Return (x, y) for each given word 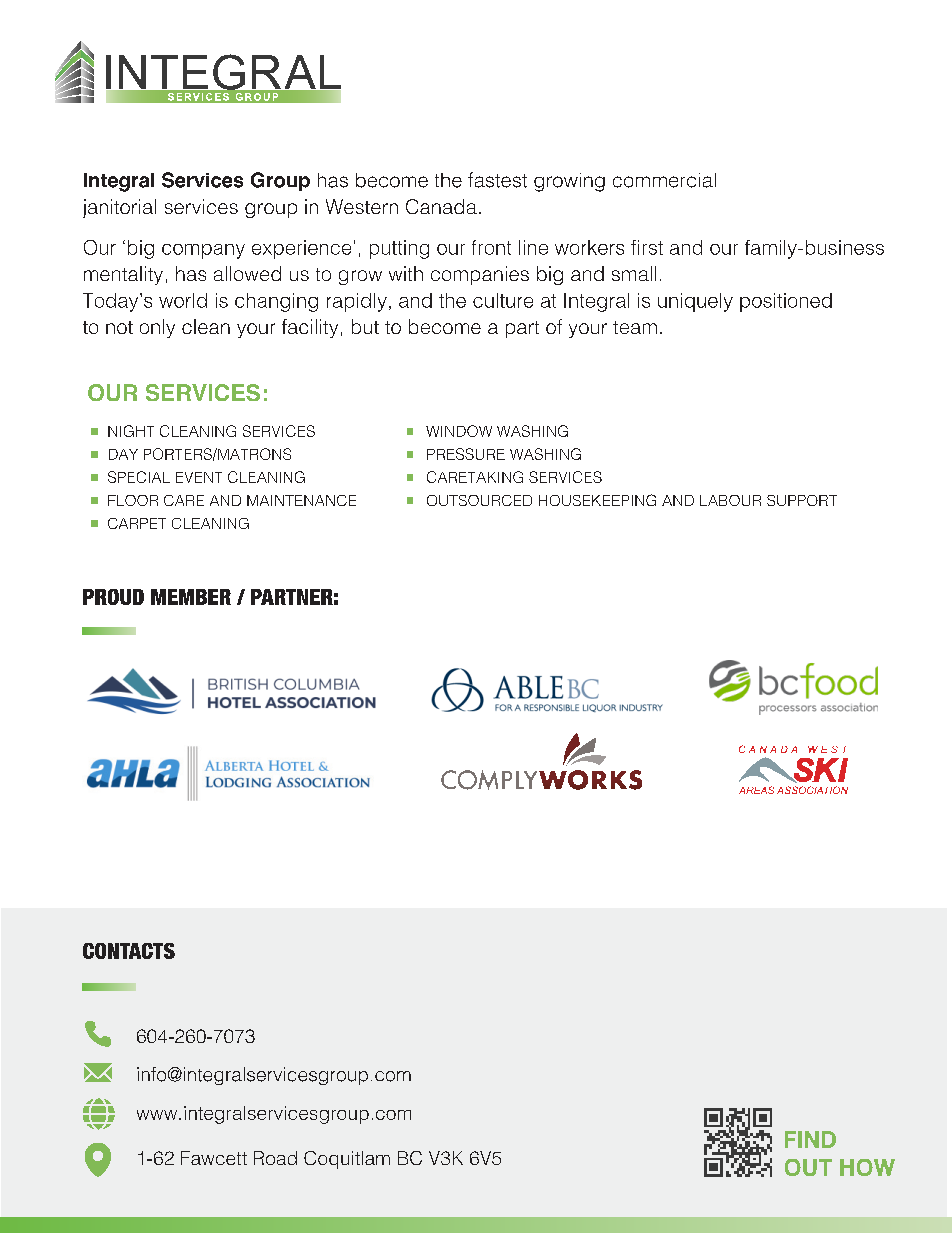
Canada (441, 206)
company (203, 251)
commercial (664, 180)
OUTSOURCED (479, 500)
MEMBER (191, 597)
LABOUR (730, 500)
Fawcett (214, 1158)
